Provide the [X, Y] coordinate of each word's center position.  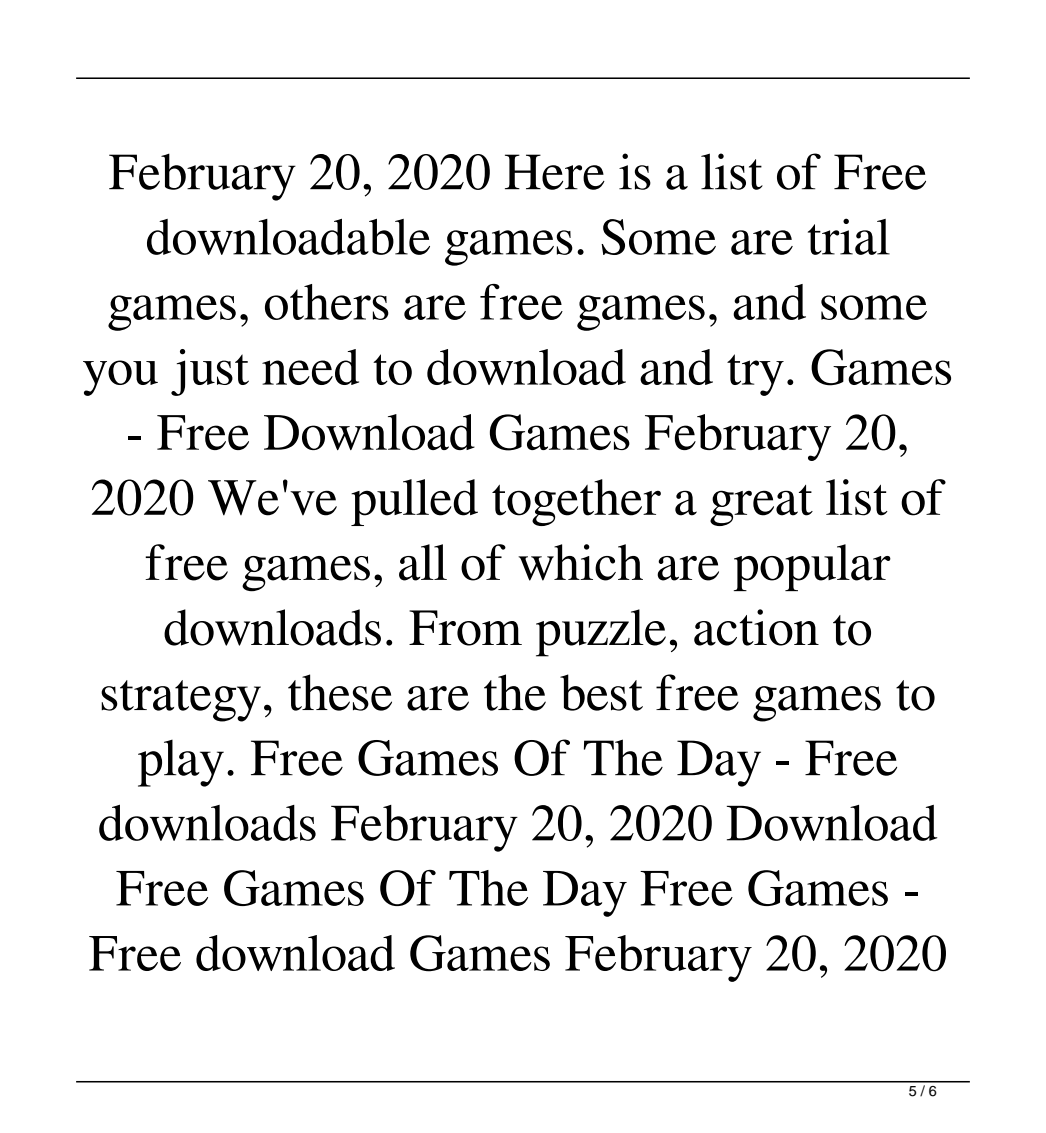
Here [555, 172]
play [181, 763]
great [761, 505]
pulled [414, 502]
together [576, 502]
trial [849, 236]
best [601, 692]
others [327, 302]
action [756, 627]
